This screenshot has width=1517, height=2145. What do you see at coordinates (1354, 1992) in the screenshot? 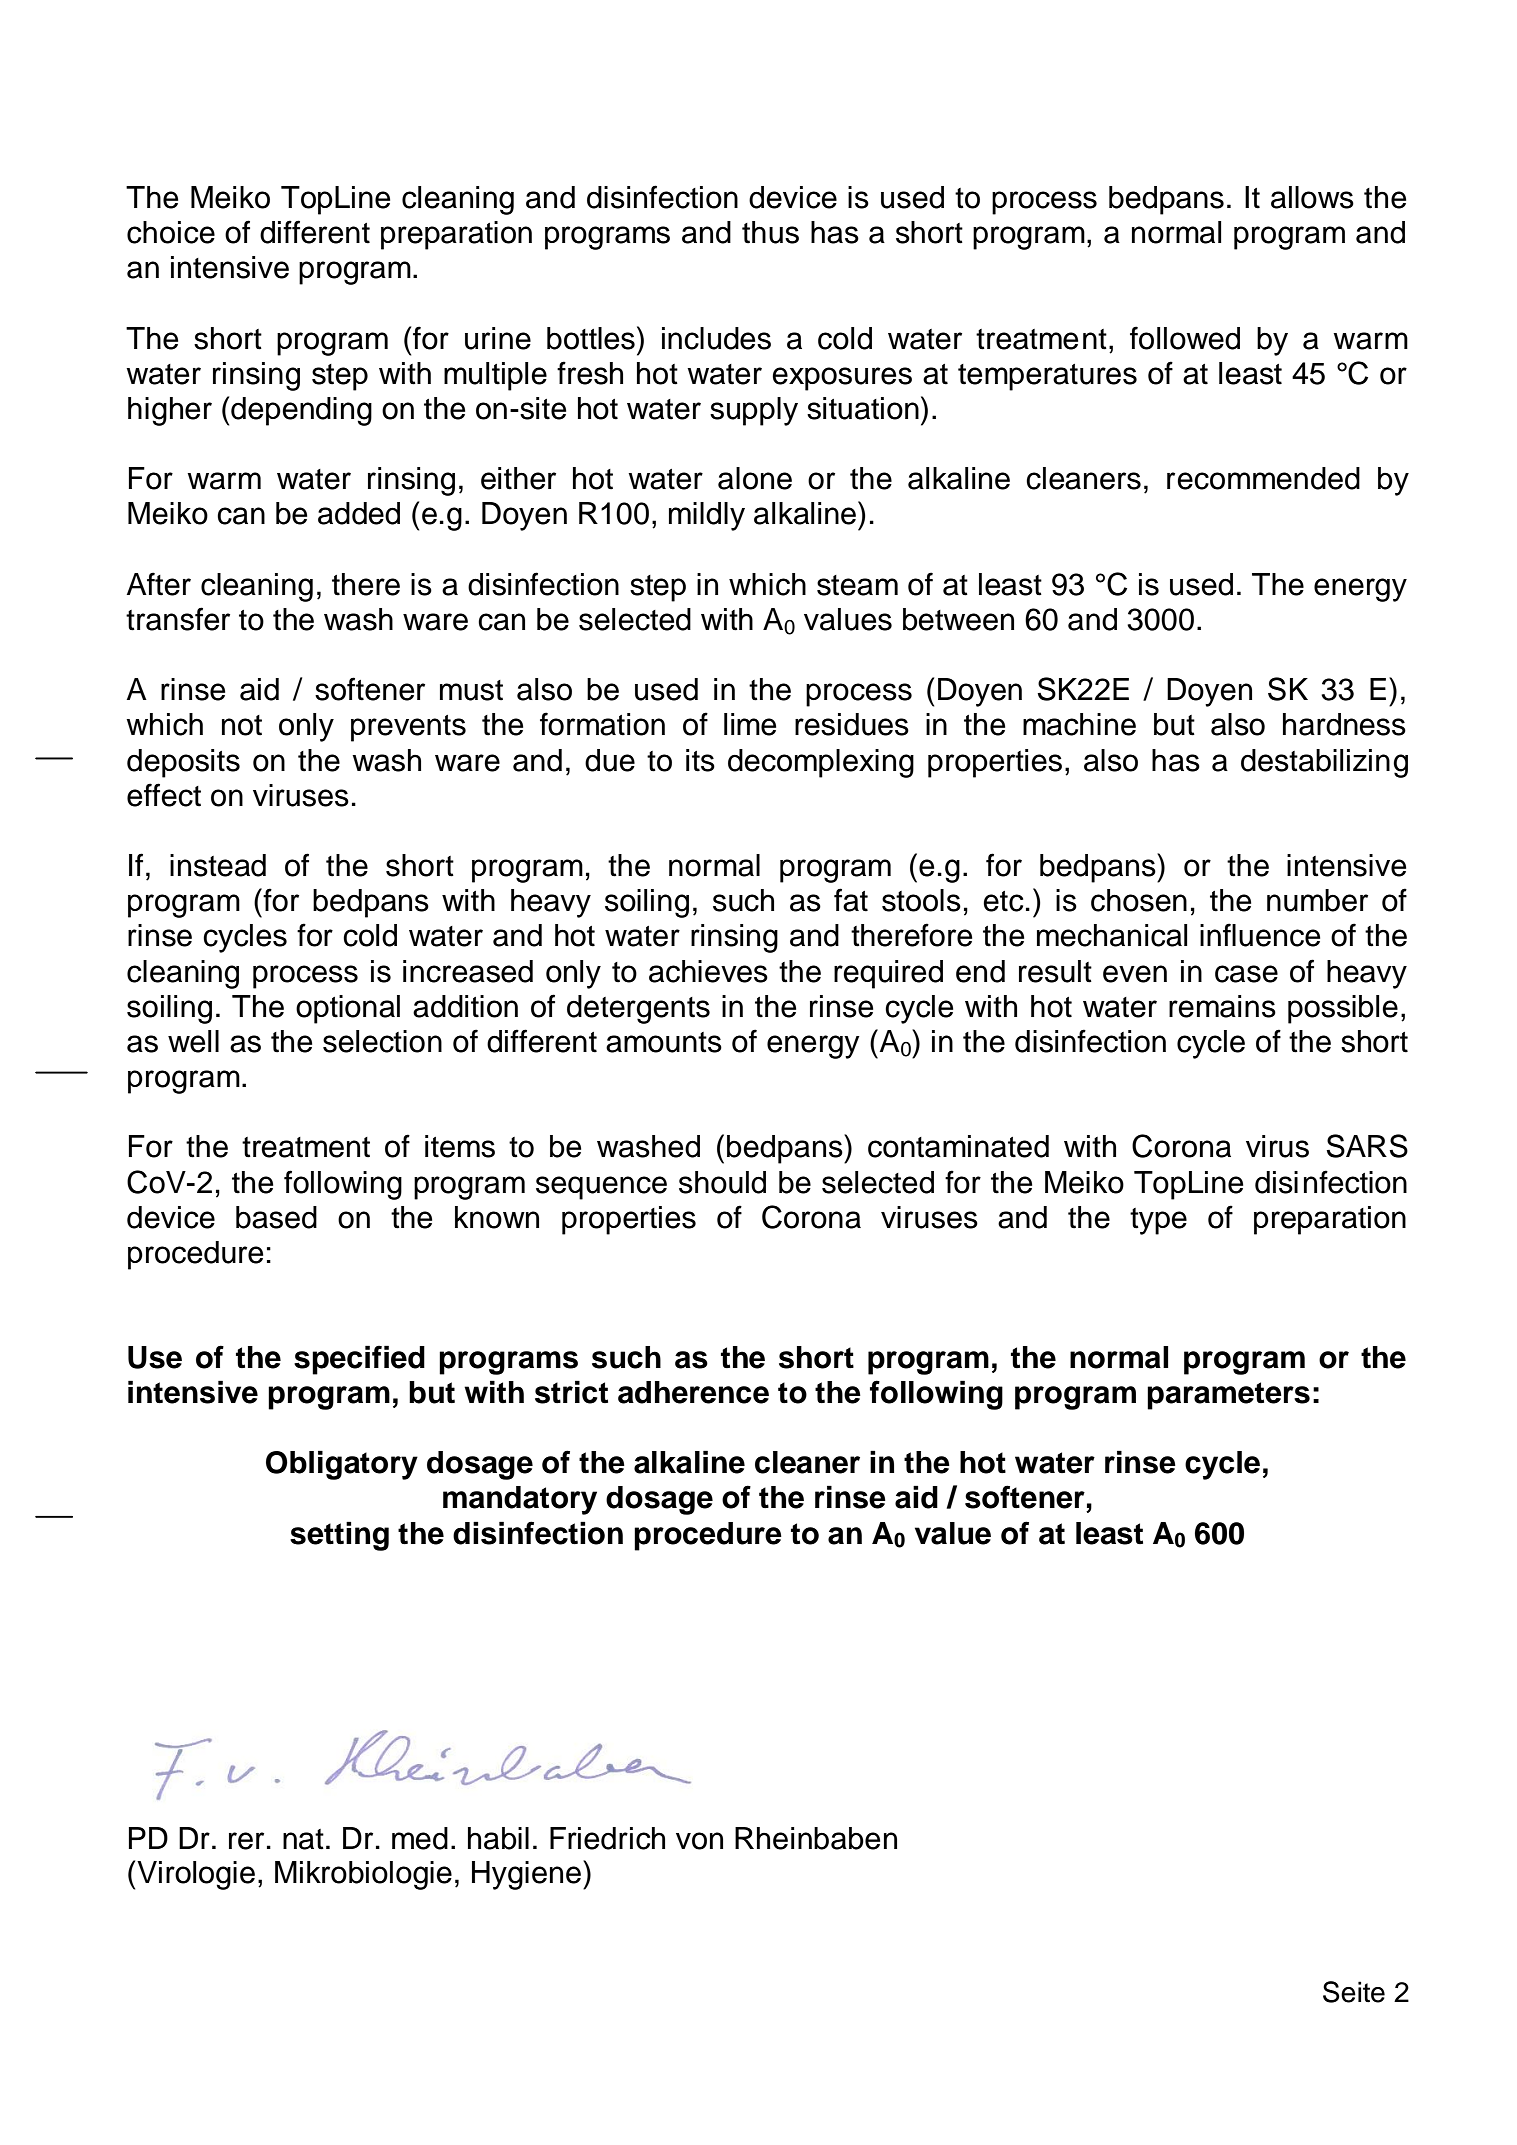
I see `Seite` at bounding box center [1354, 1992].
